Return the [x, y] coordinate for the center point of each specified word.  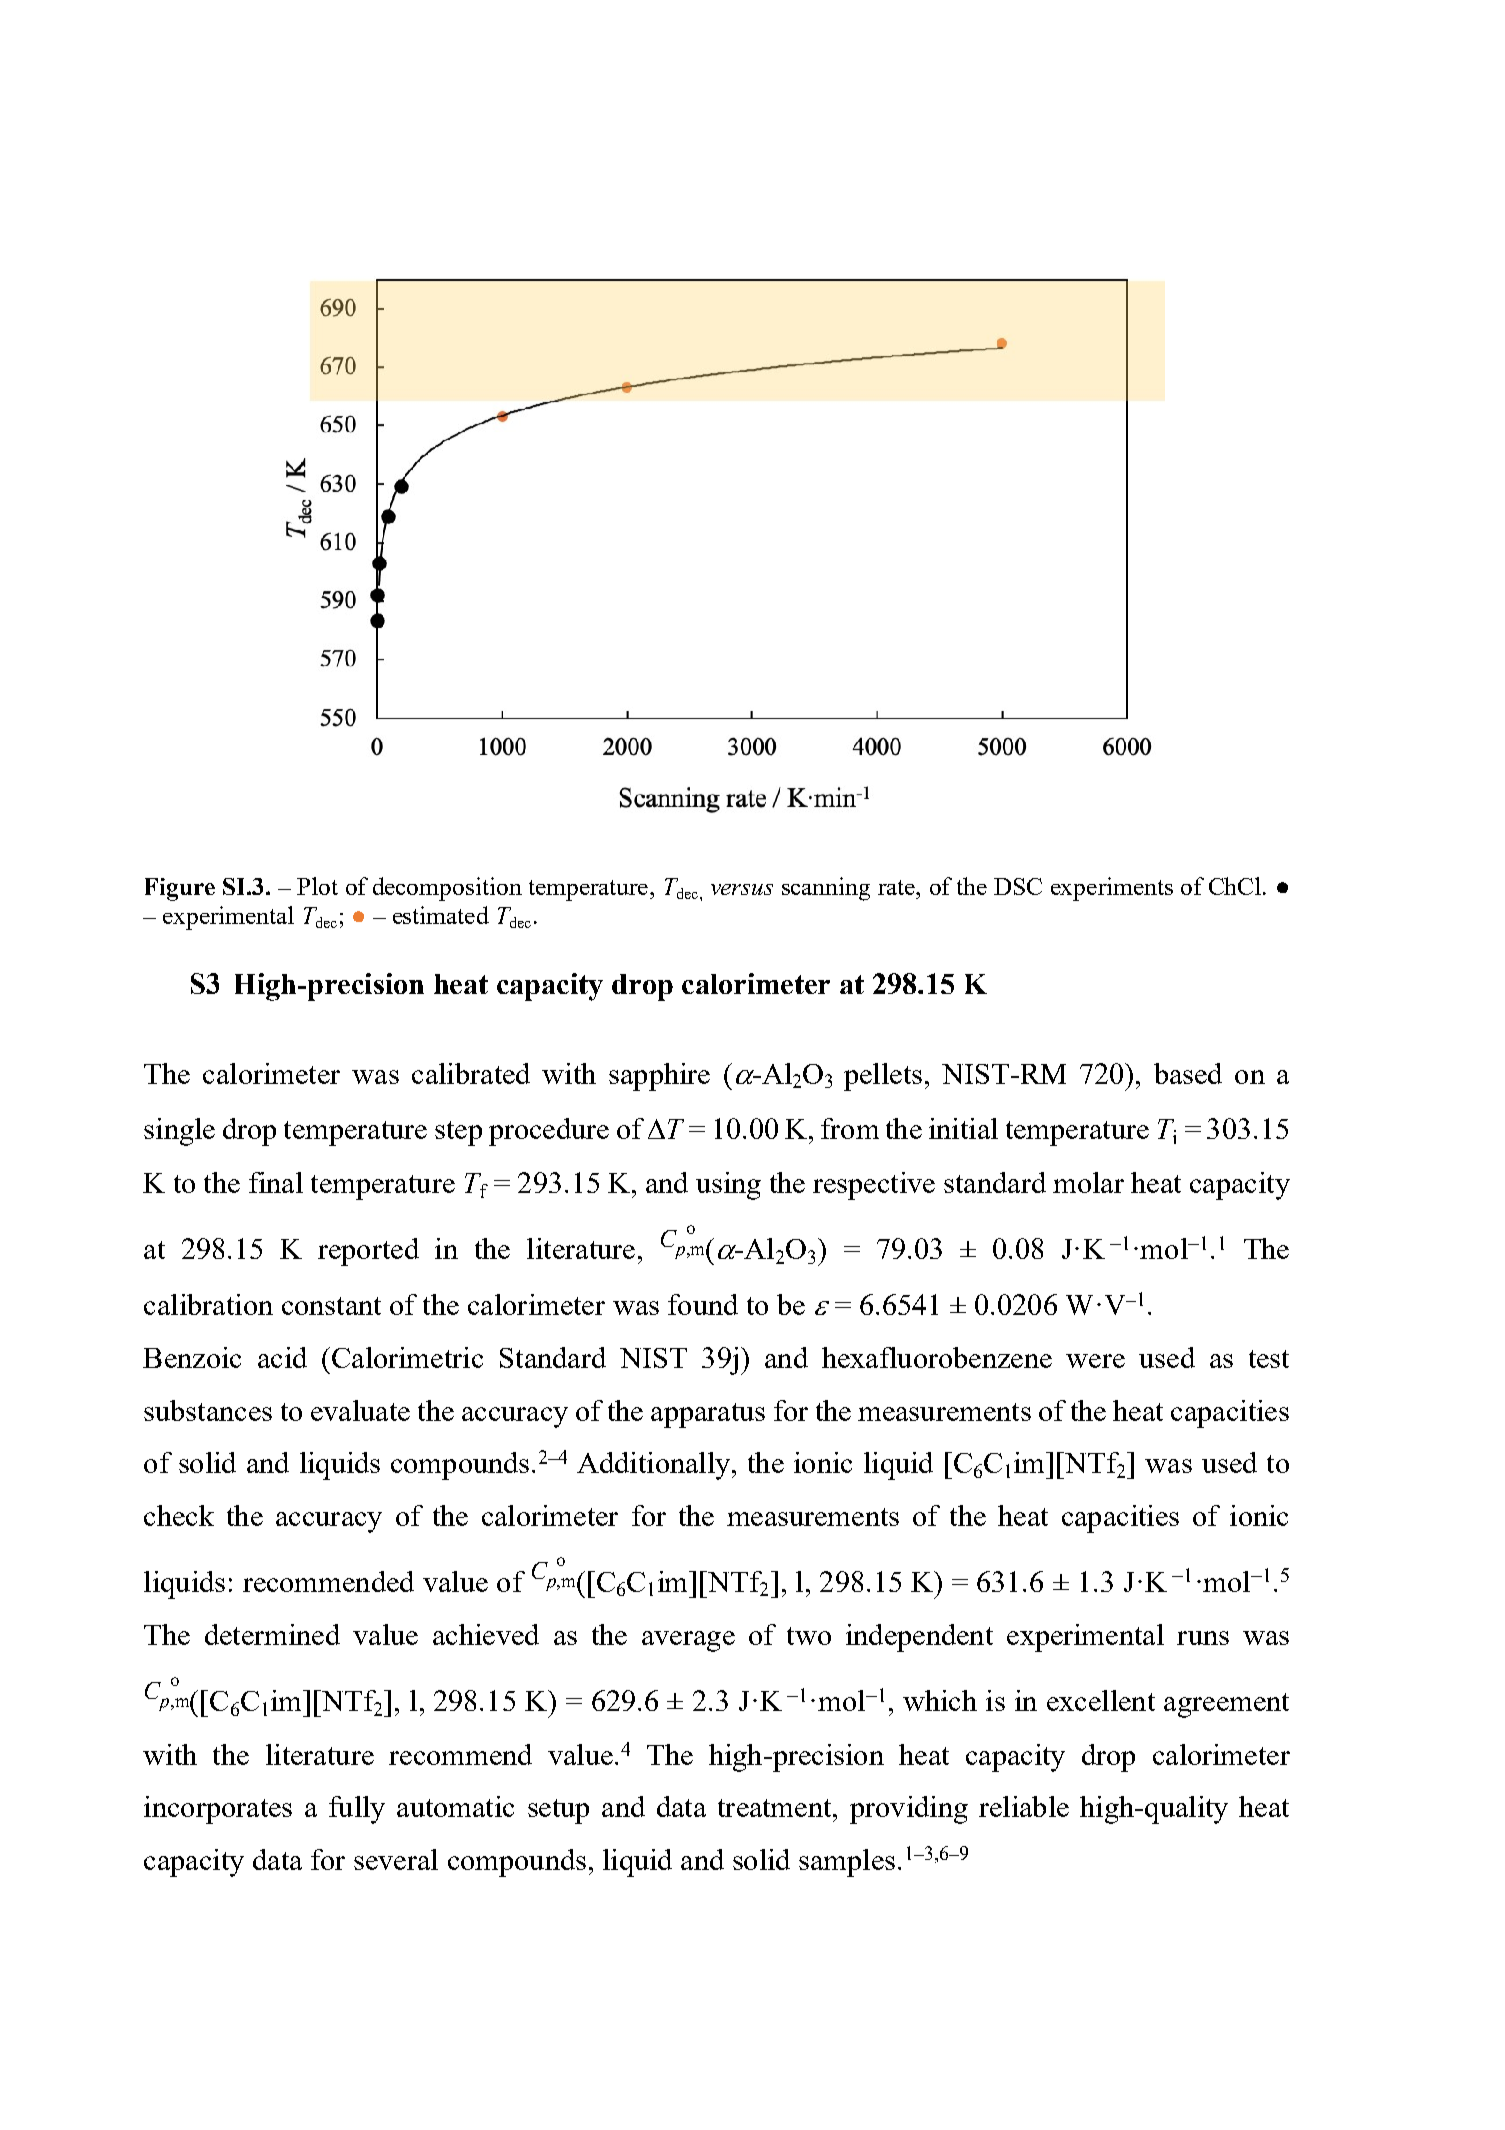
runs [1203, 1638]
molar [1088, 1182]
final [276, 1182]
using [728, 1186]
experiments [1112, 889]
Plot [317, 886]
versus [742, 889]
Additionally [655, 1466]
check [179, 1515]
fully [357, 1810]
